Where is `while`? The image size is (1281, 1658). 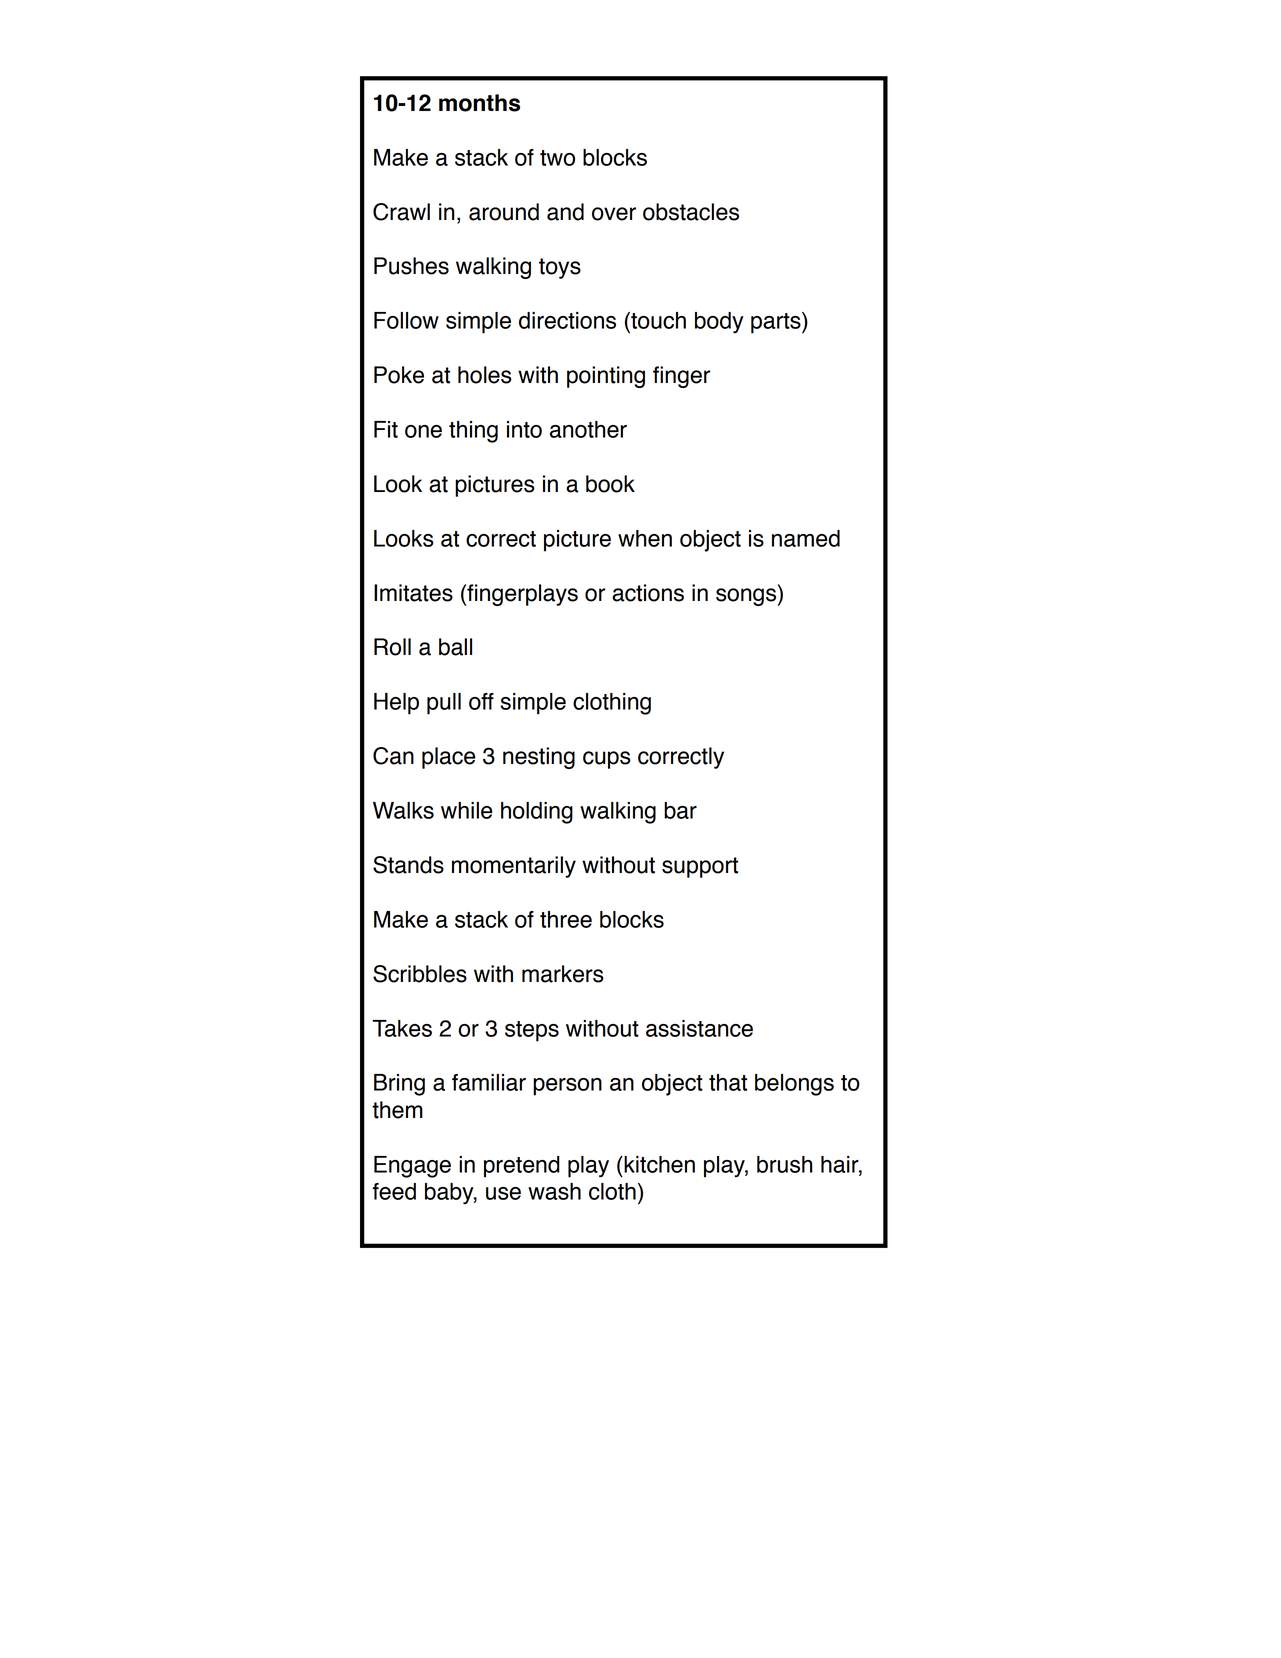 while is located at coordinates (466, 810).
